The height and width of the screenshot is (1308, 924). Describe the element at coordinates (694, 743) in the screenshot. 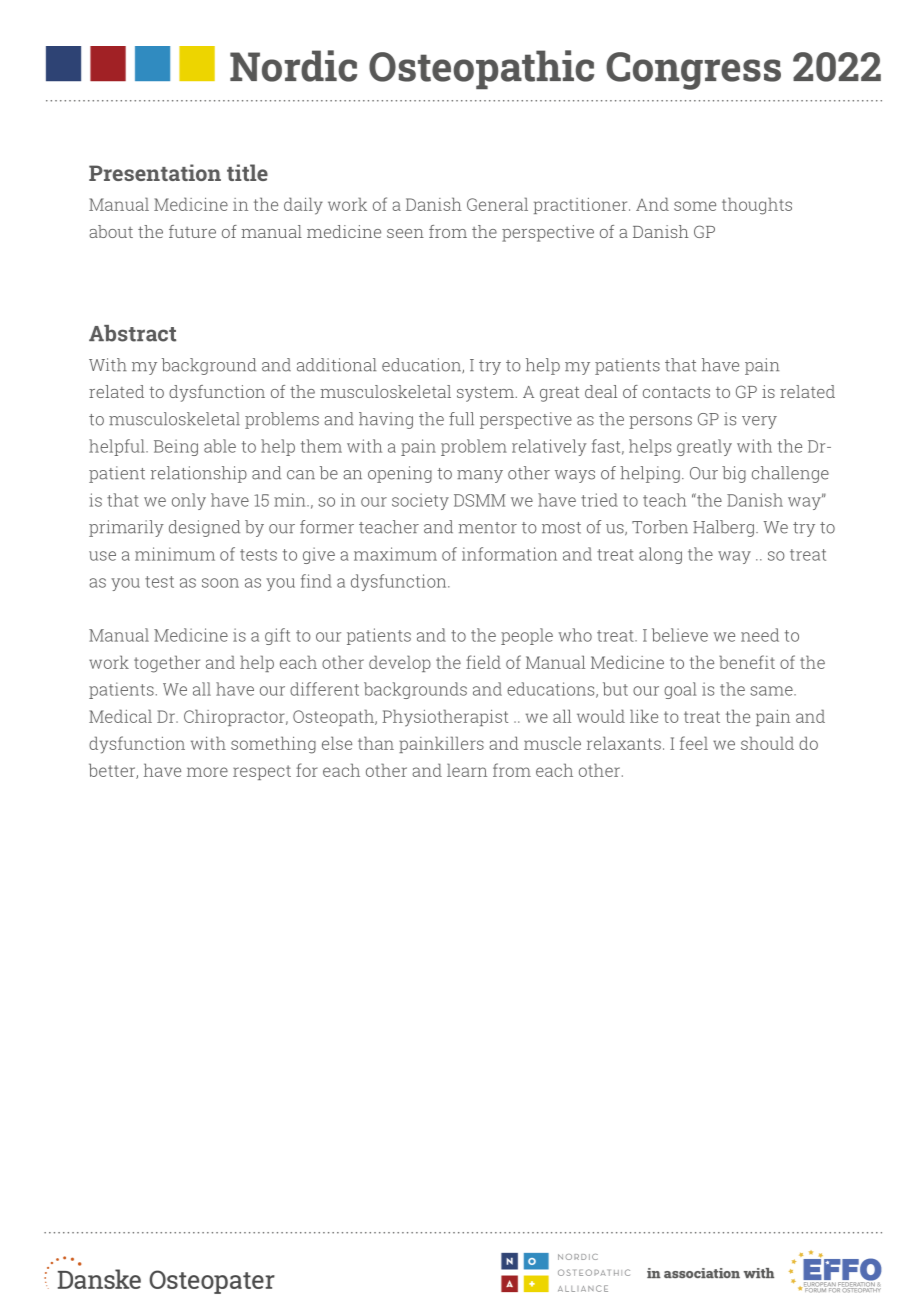

I see `feel` at that location.
